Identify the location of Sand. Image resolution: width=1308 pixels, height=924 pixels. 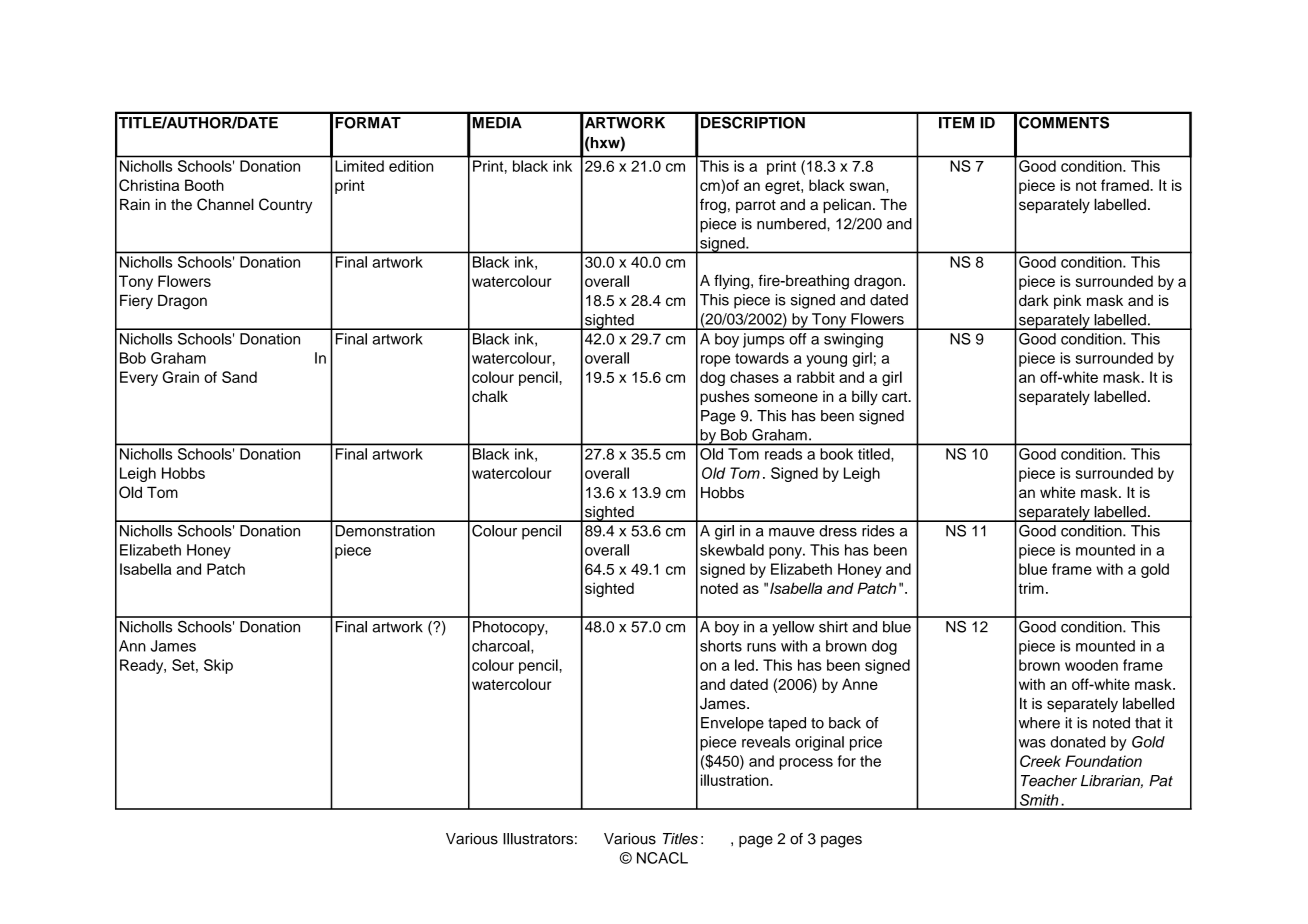
(239, 377).
